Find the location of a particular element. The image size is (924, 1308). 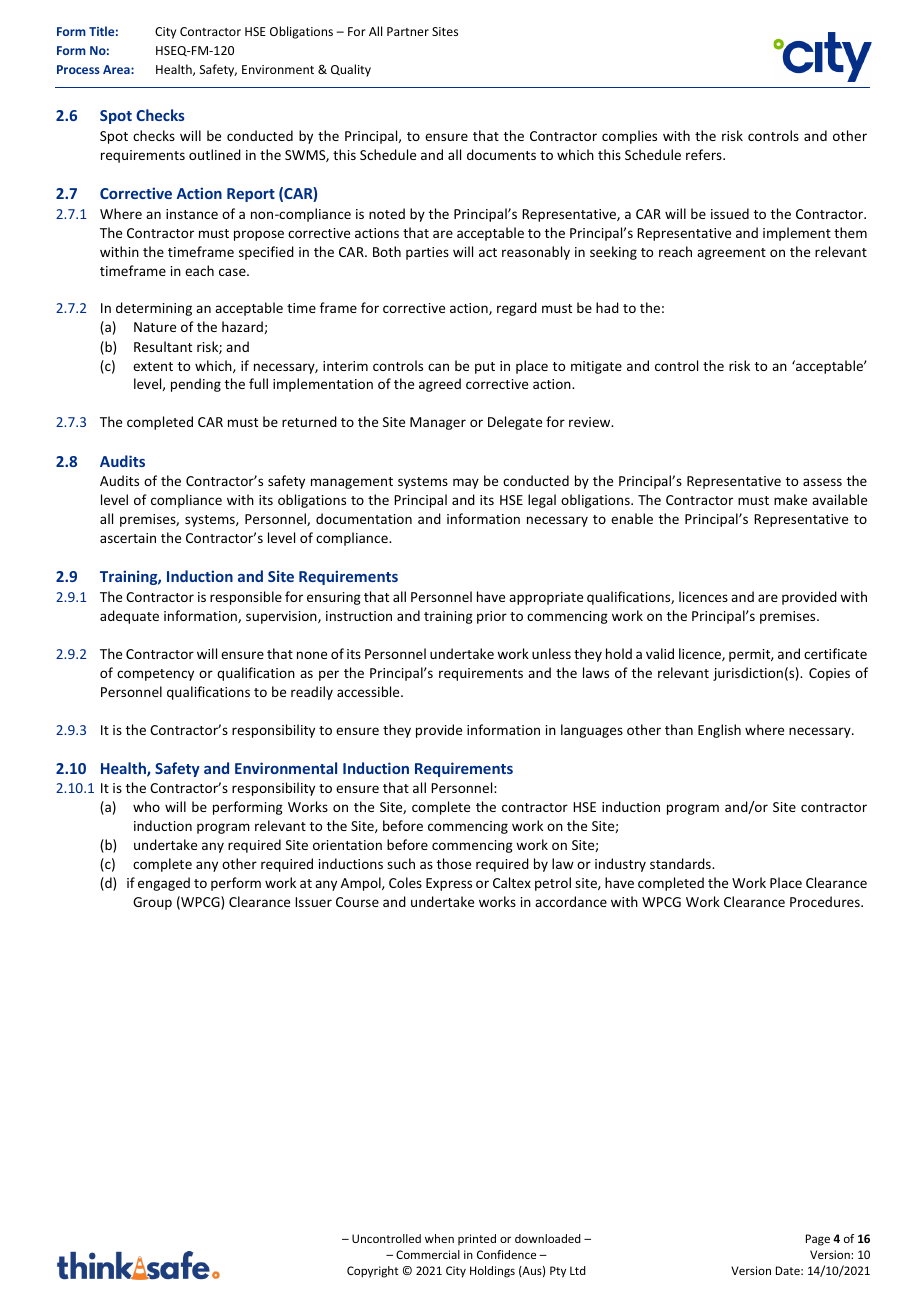

competency is located at coordinates (155, 675).
